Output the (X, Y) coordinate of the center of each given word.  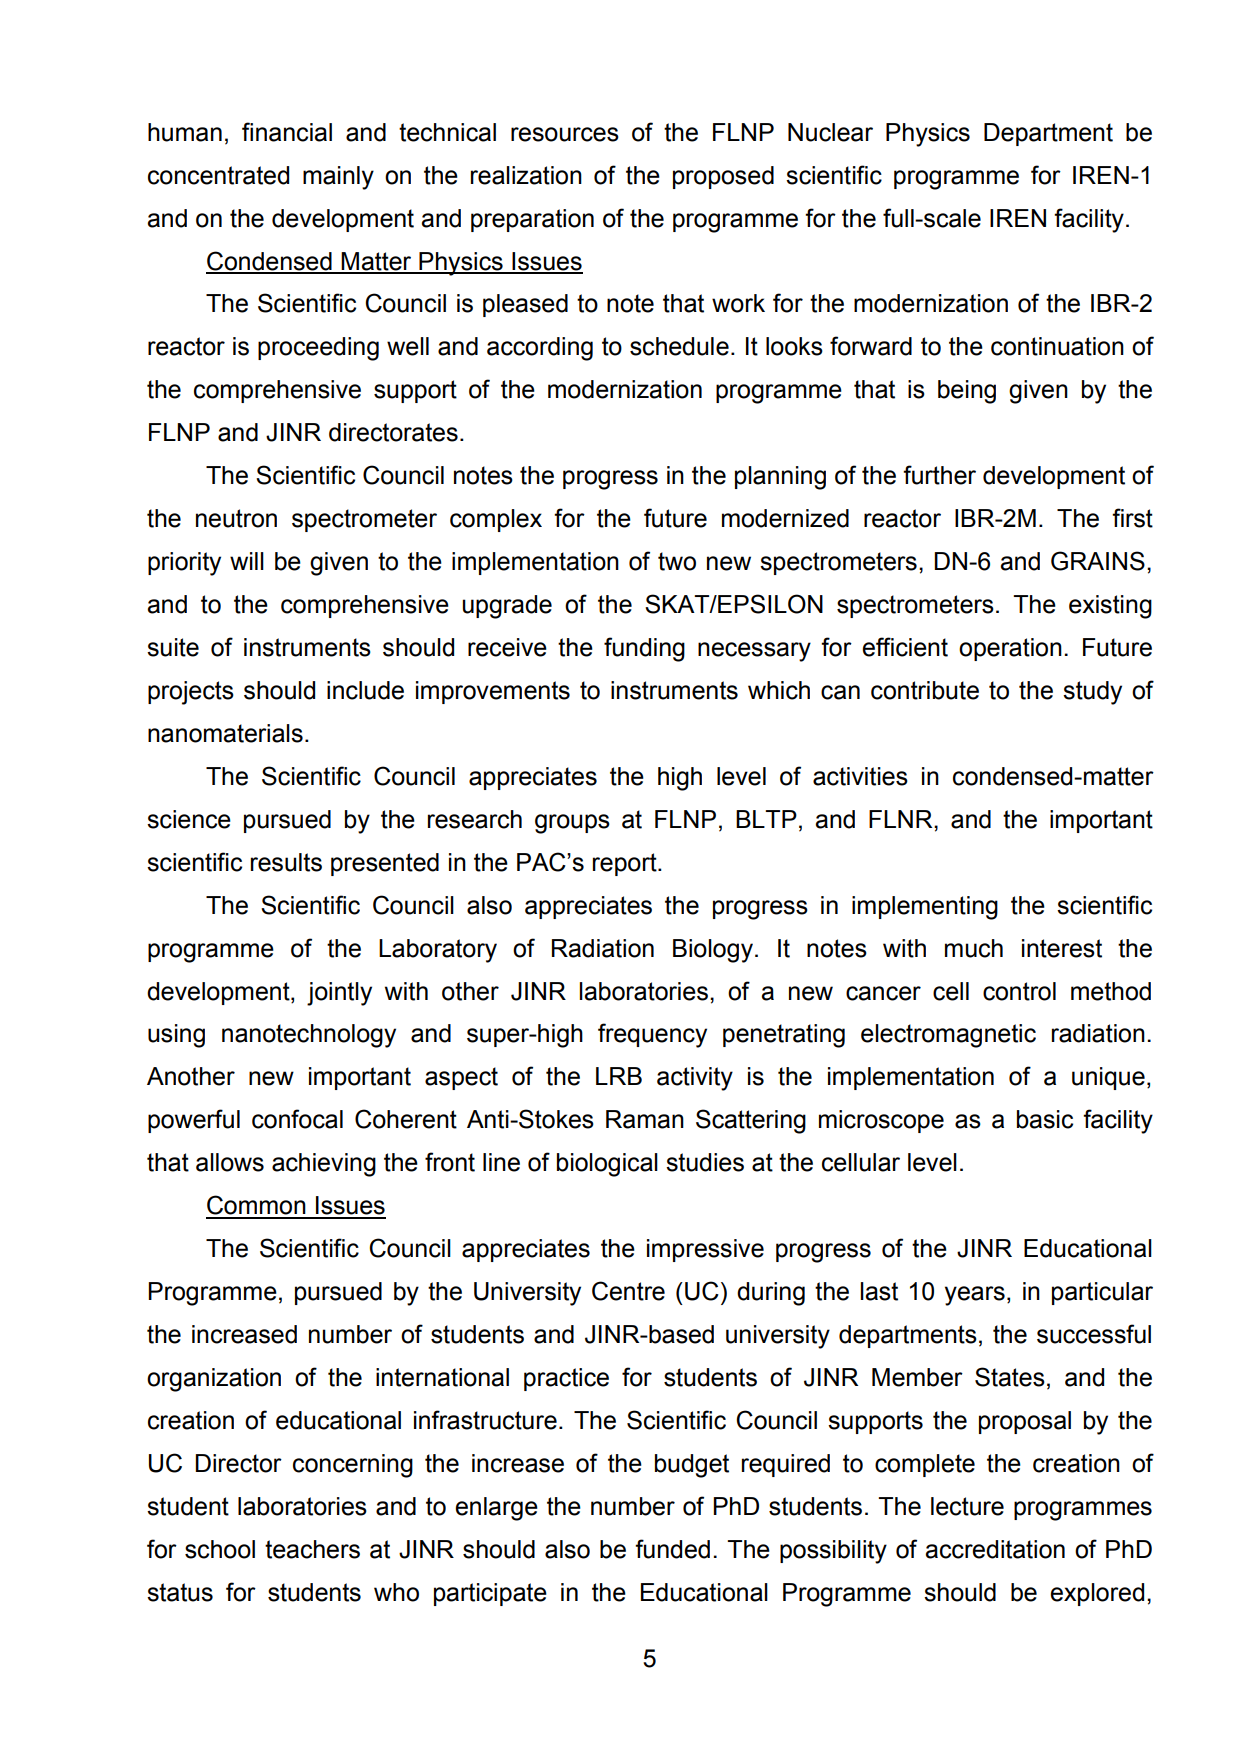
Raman (645, 1119)
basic (1045, 1119)
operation (1010, 649)
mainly (338, 178)
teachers (312, 1549)
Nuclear (830, 132)
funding (644, 649)
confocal (297, 1119)
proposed (723, 177)
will (247, 561)
